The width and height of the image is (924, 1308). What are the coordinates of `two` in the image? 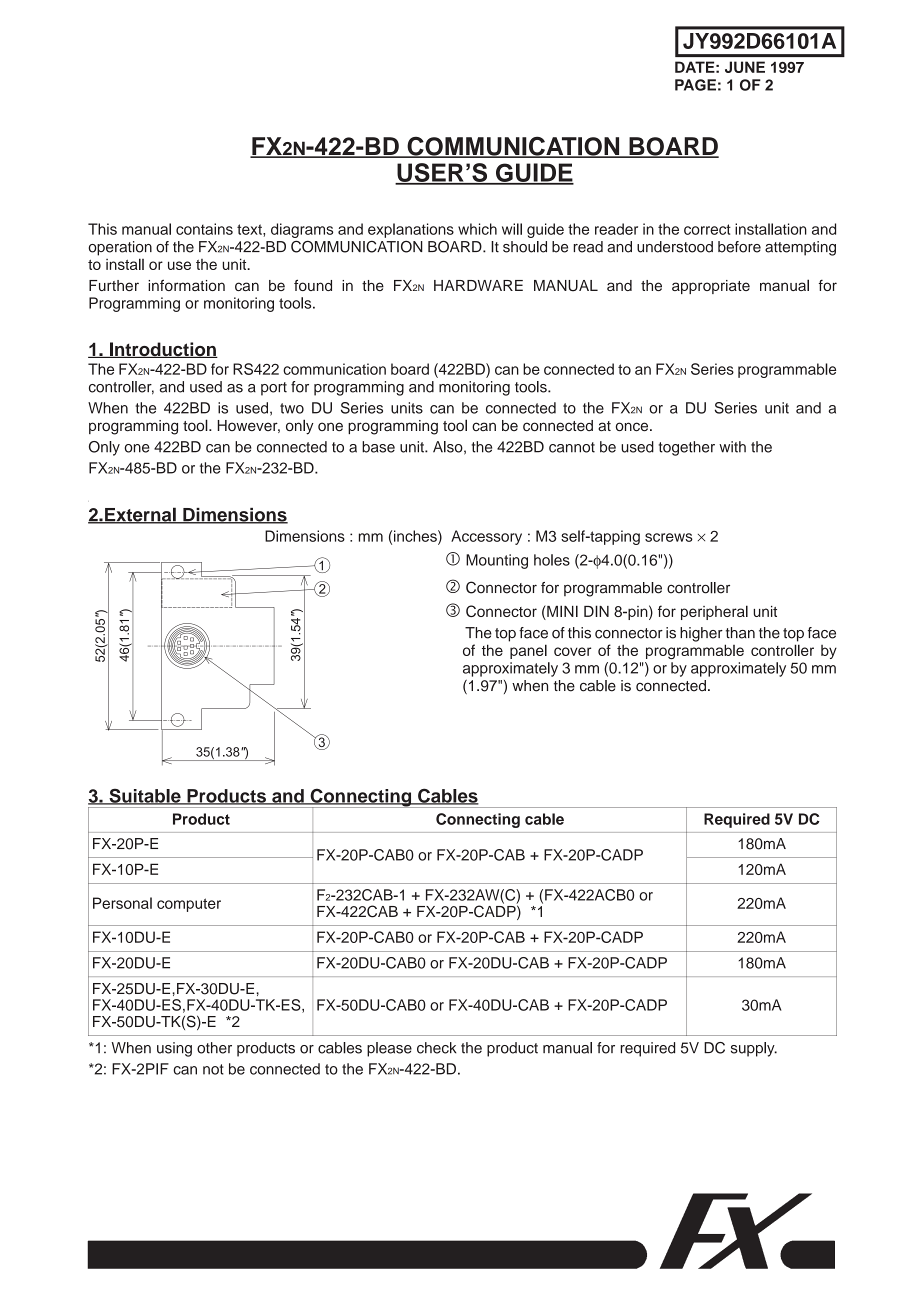 It's located at (292, 408).
